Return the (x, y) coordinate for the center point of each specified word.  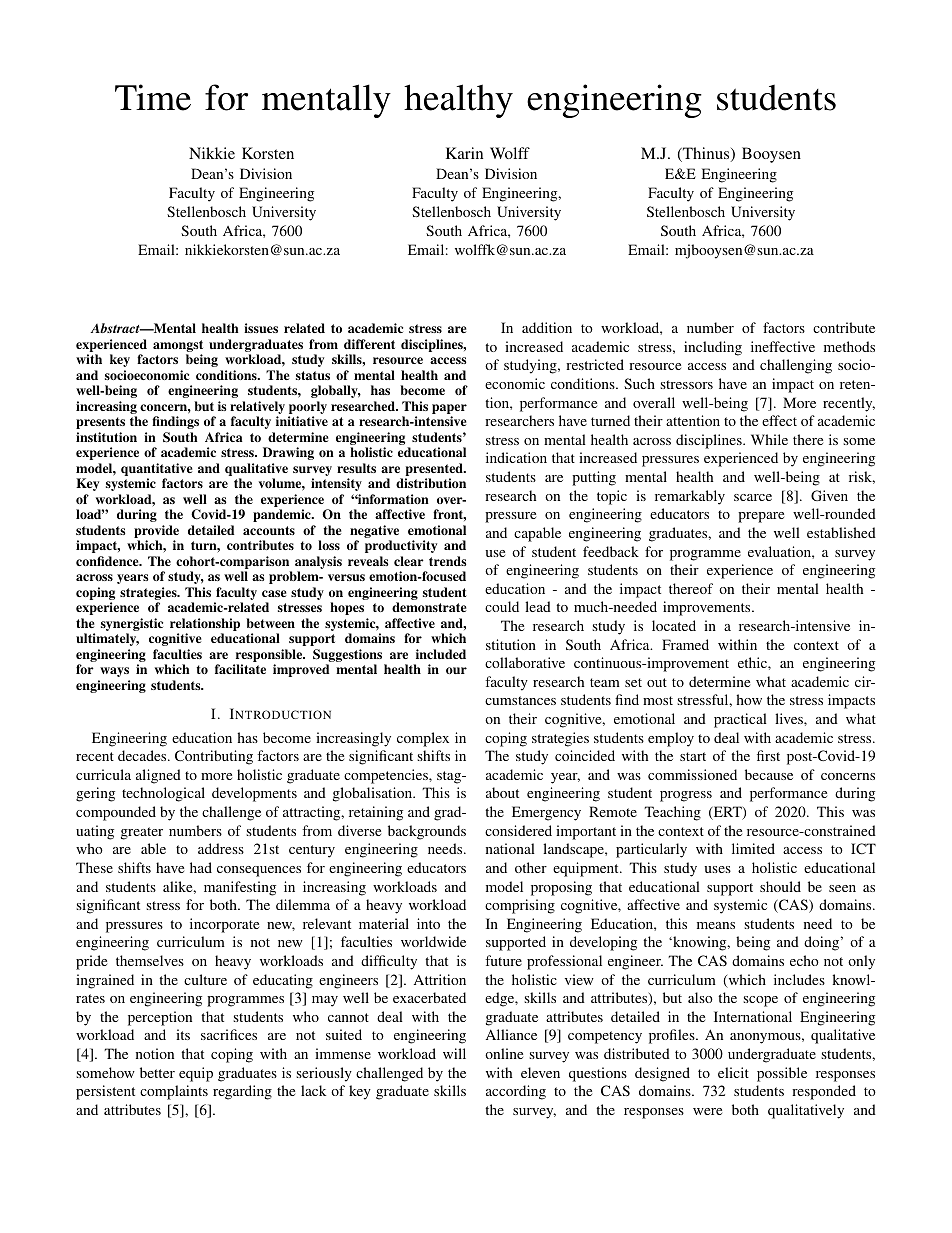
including (713, 348)
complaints (174, 1092)
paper (449, 410)
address (221, 848)
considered (518, 830)
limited (753, 848)
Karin (464, 153)
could (502, 606)
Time (153, 97)
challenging (796, 366)
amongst (178, 347)
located (674, 625)
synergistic (132, 626)
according (516, 1092)
